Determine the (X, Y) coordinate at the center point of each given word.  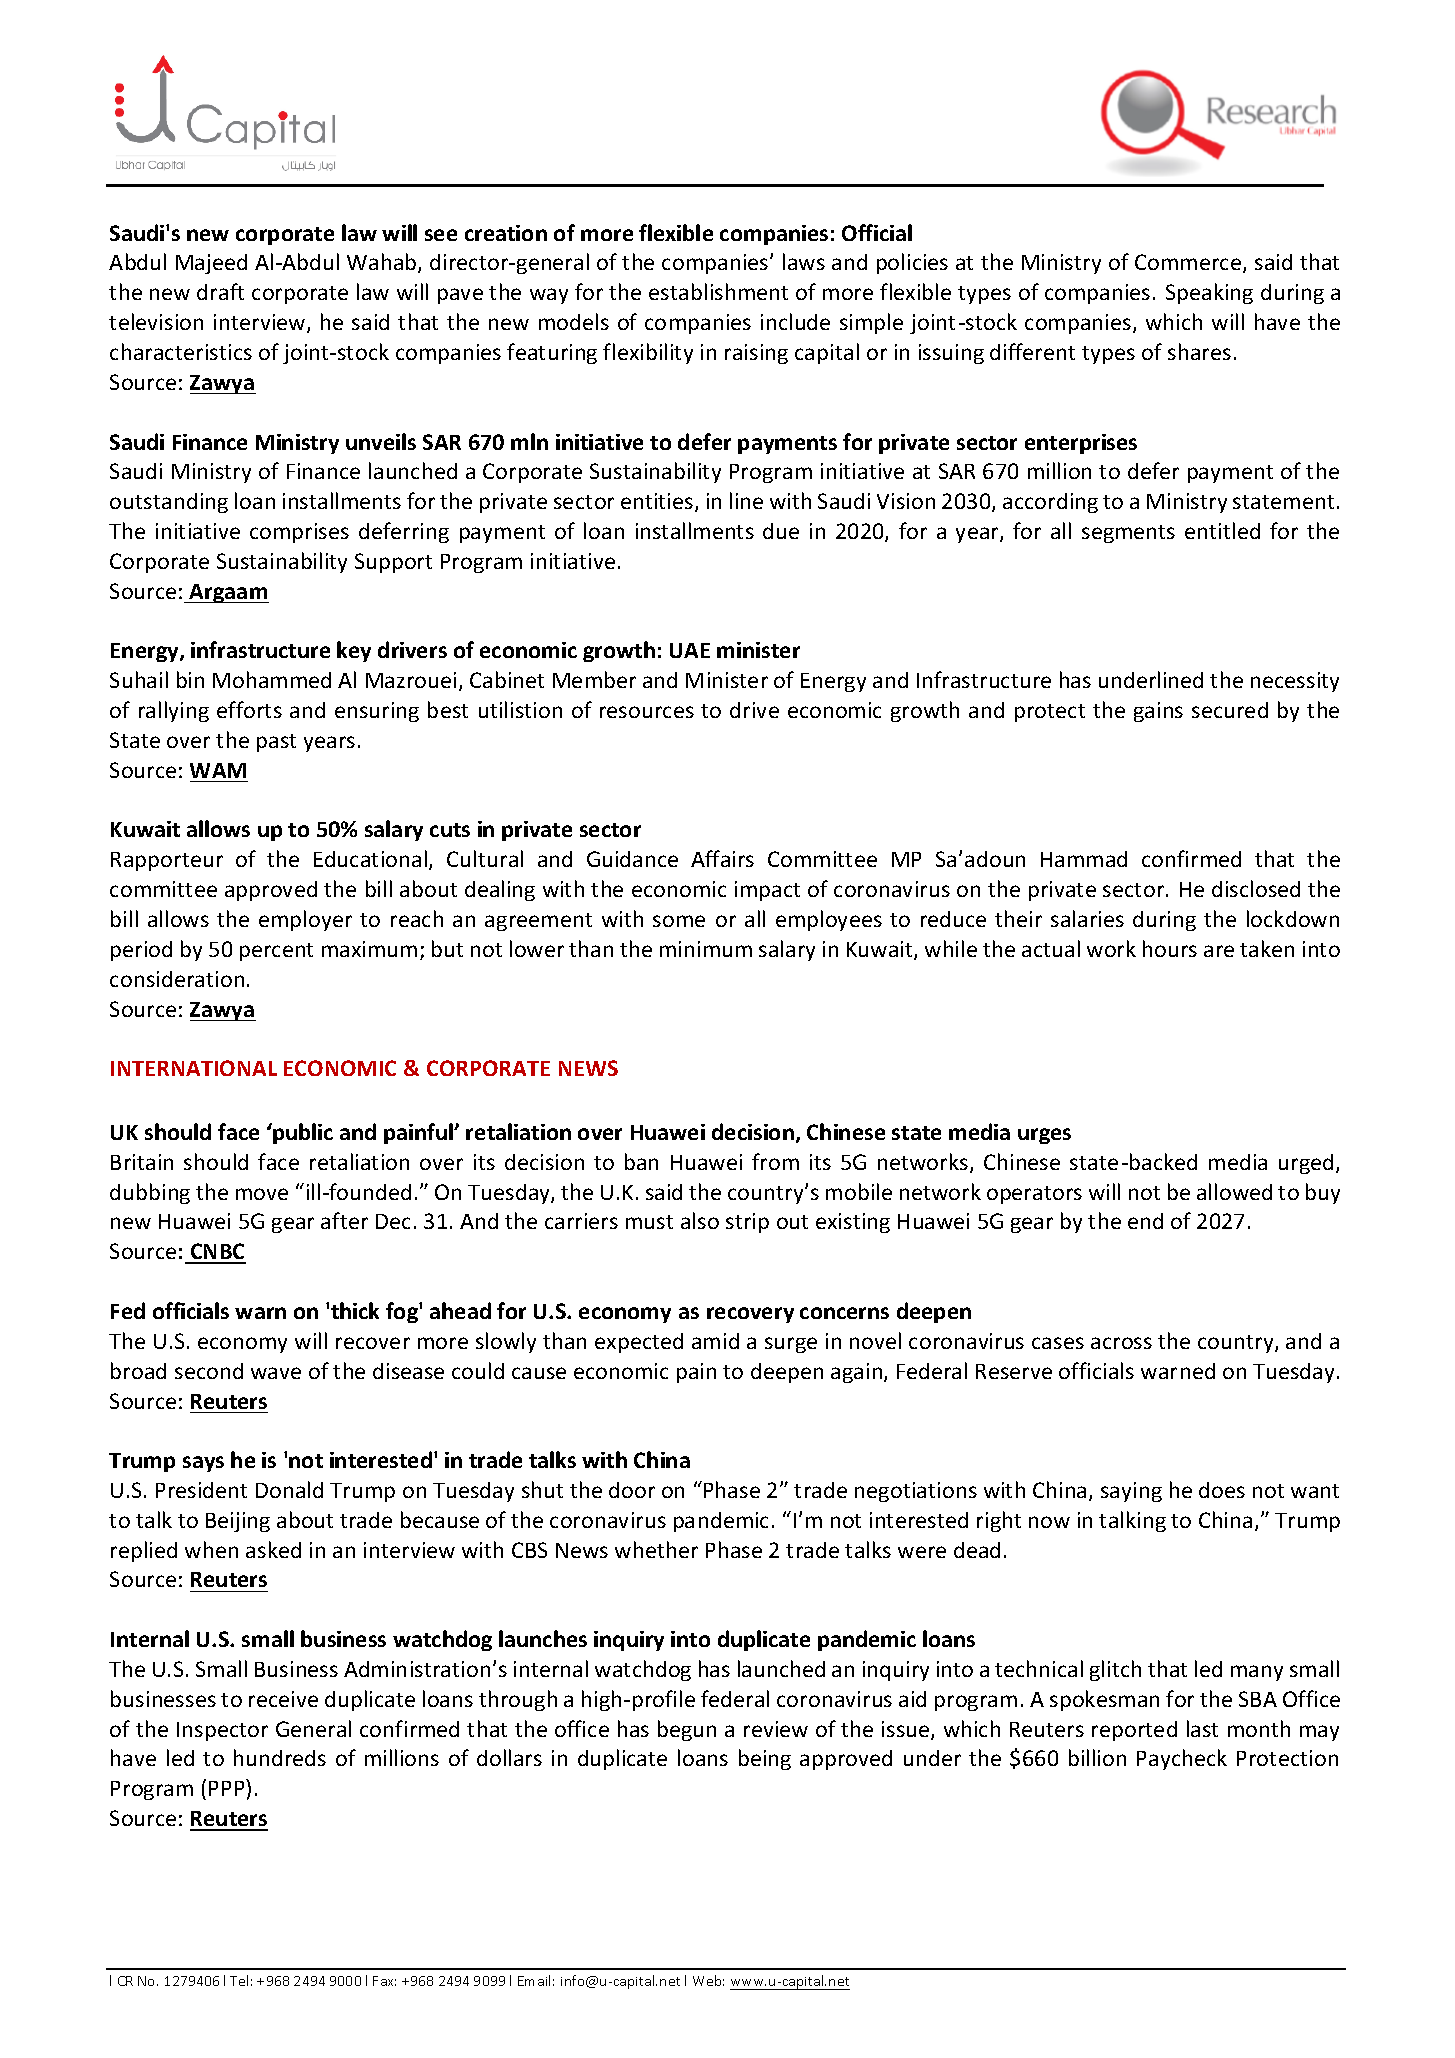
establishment (718, 291)
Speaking (1209, 293)
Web (708, 1980)
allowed (1234, 1191)
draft (220, 291)
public (302, 1133)
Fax (384, 1981)
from (775, 1161)
